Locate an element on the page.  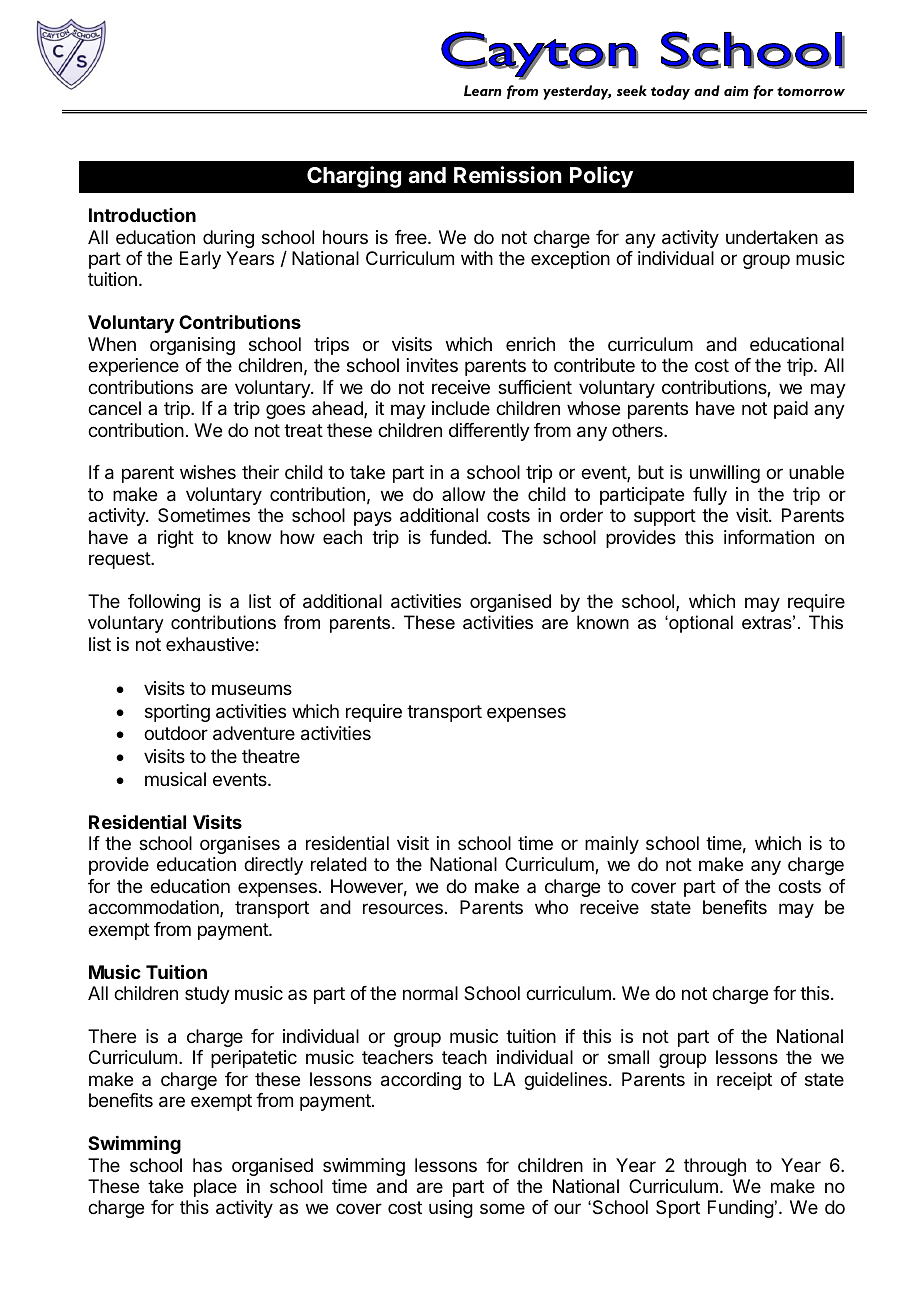
organises is located at coordinates (240, 845).
